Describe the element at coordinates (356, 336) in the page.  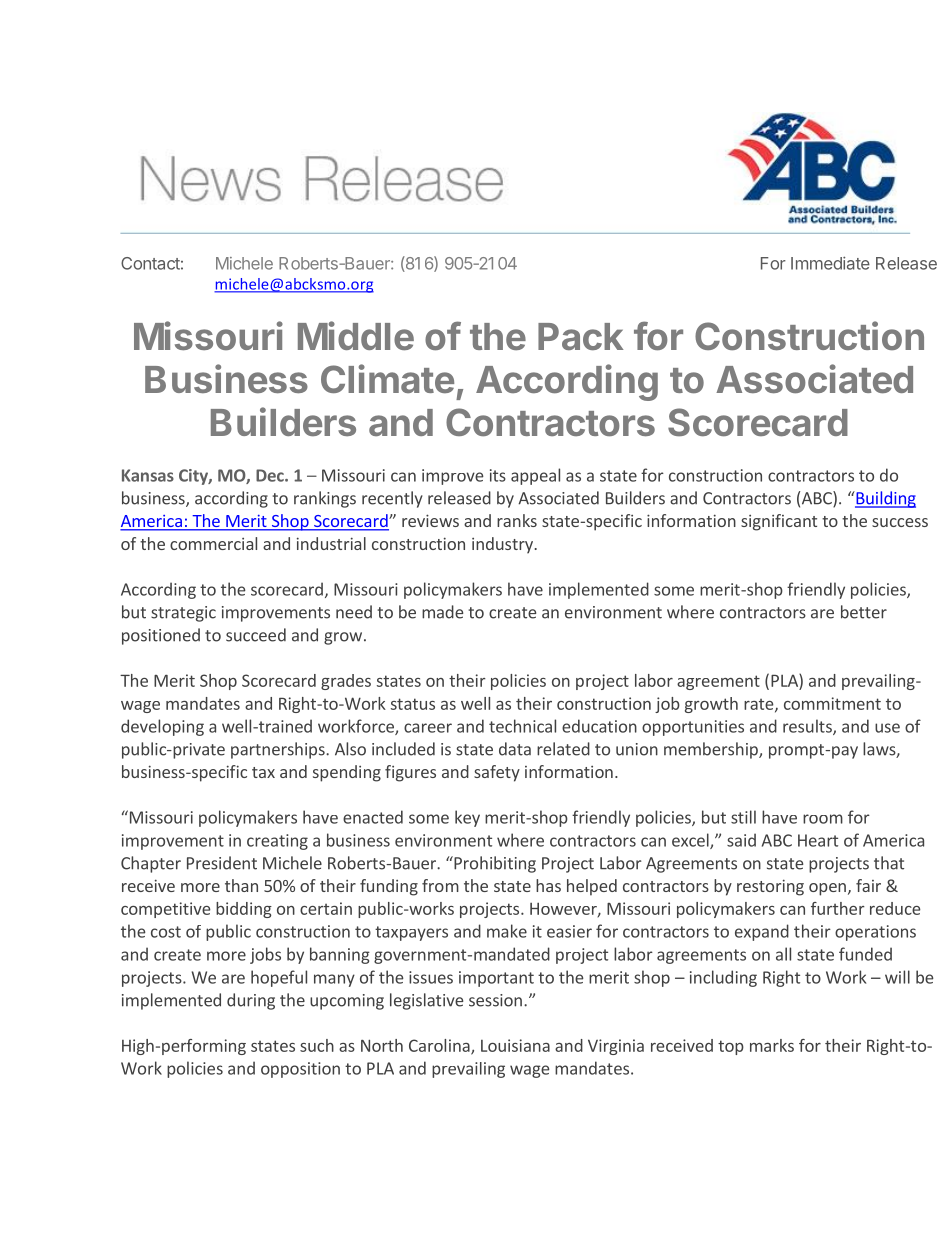
I see `Middle` at that location.
